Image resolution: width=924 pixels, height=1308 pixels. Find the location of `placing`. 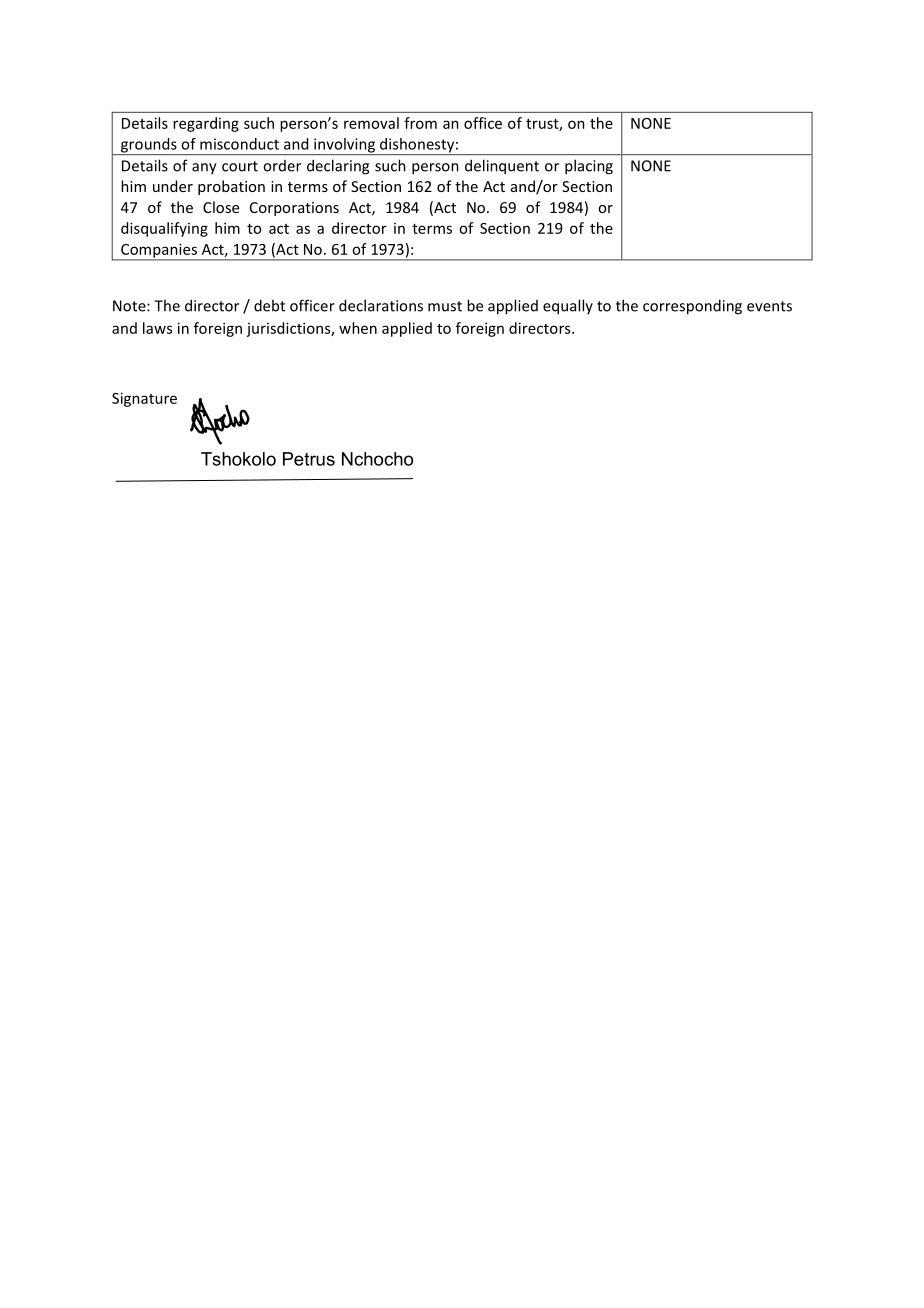

placing is located at coordinates (589, 167).
